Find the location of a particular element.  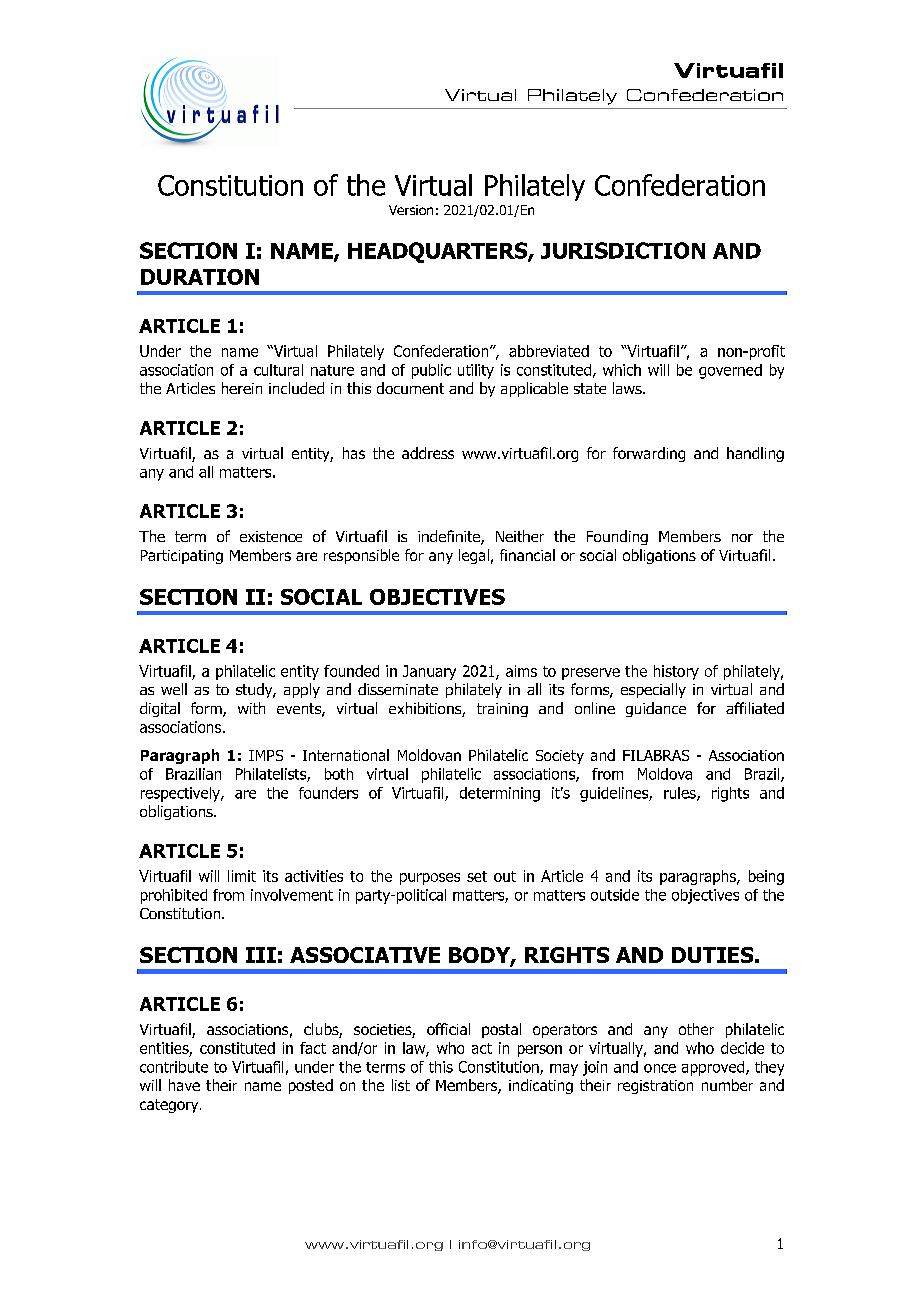

with is located at coordinates (251, 708).
